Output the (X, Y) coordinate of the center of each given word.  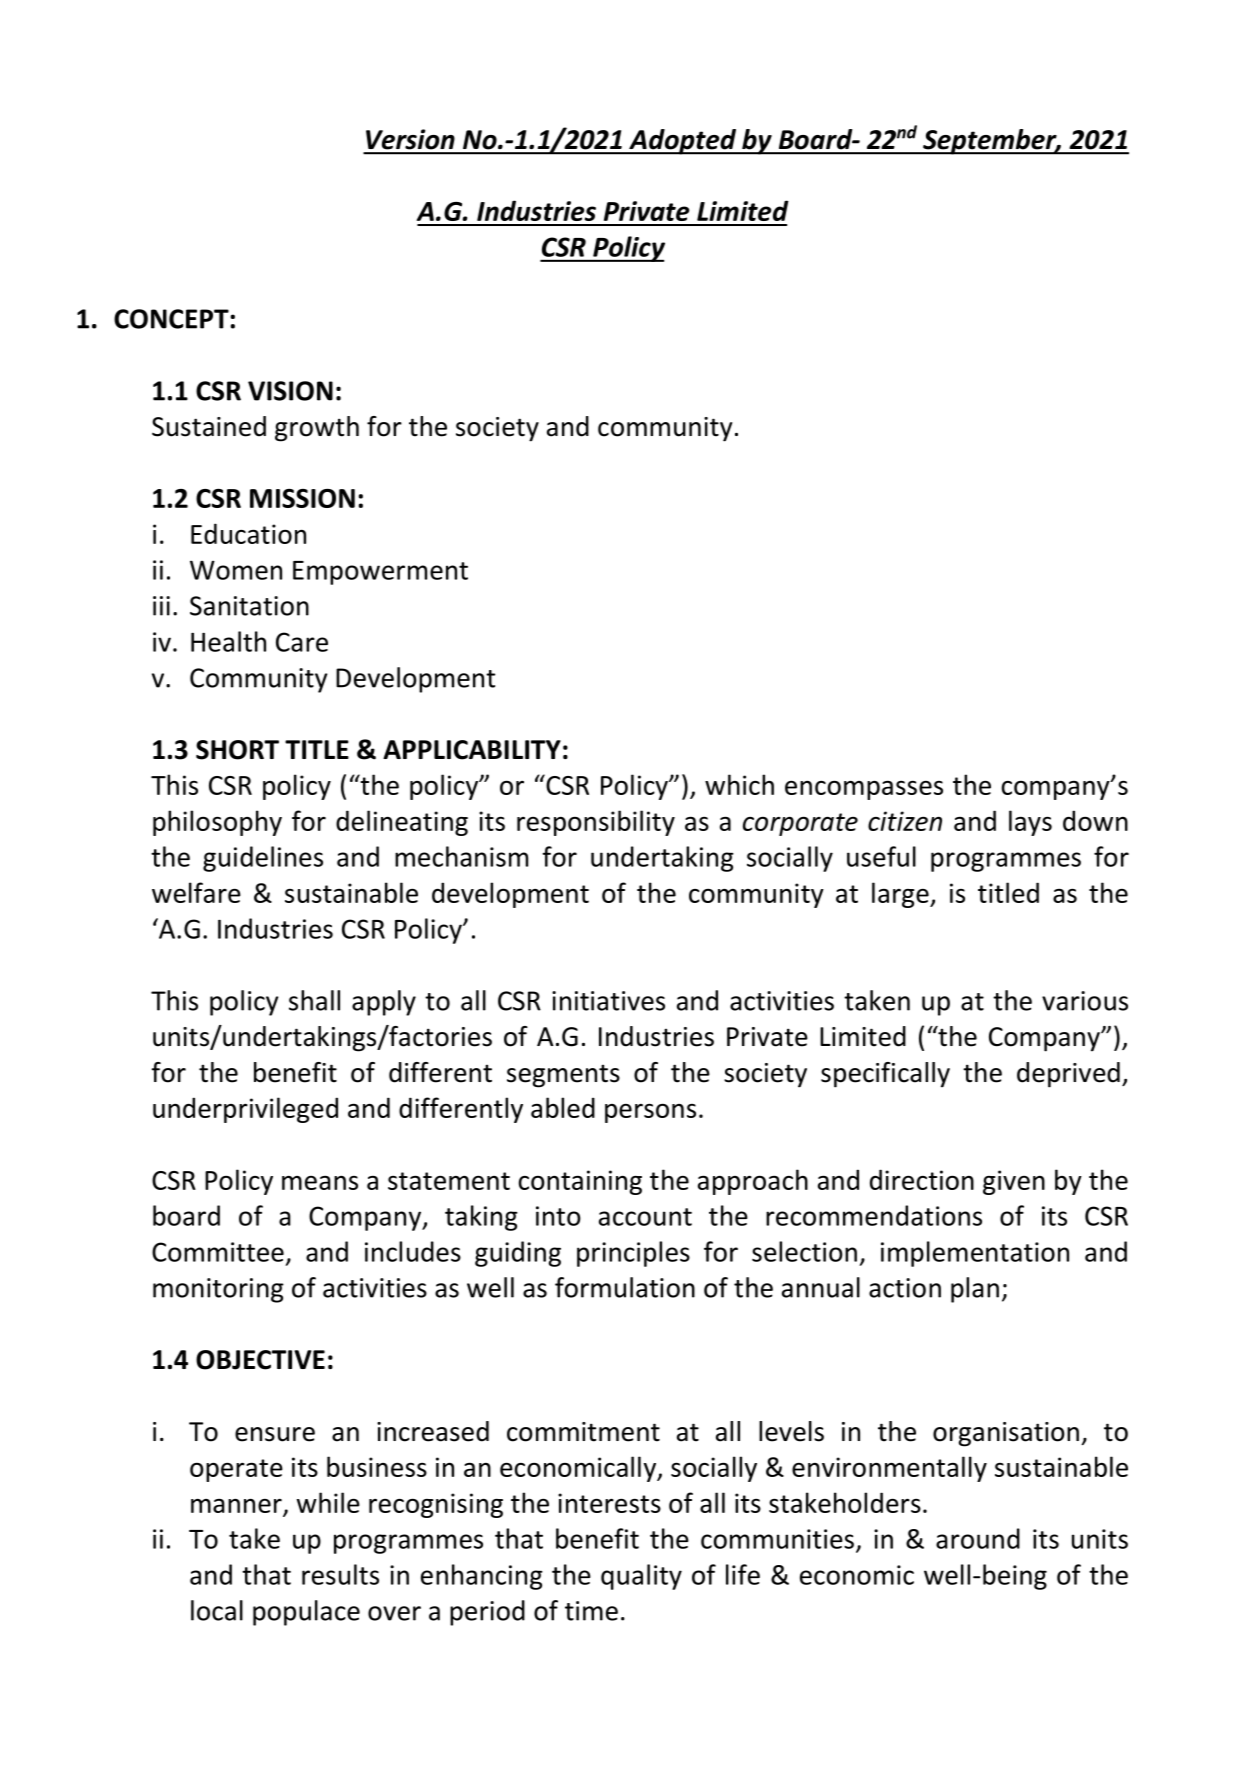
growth (317, 429)
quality (641, 1577)
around (978, 1538)
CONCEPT (171, 319)
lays (1030, 823)
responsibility (596, 823)
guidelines (263, 859)
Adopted (682, 142)
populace (306, 1613)
